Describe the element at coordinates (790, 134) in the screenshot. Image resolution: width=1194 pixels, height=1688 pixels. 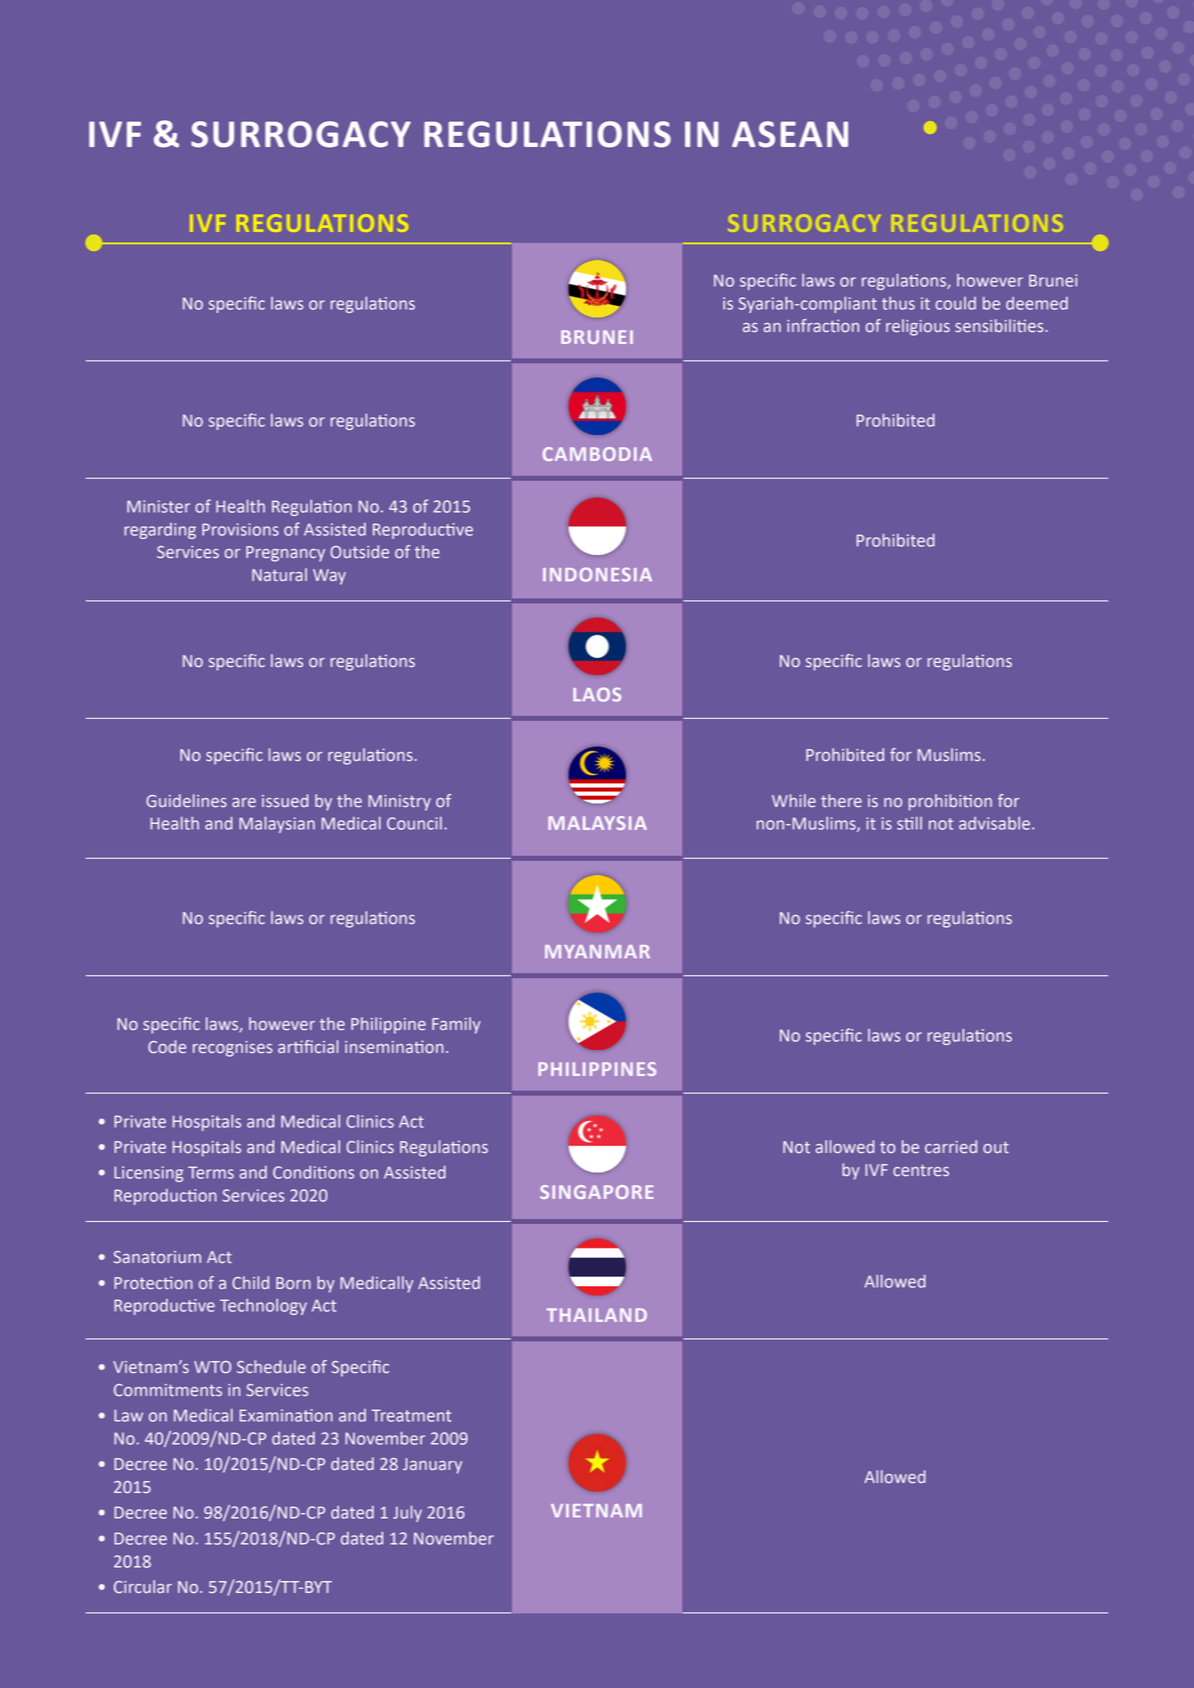
I see `ASEAN` at that location.
